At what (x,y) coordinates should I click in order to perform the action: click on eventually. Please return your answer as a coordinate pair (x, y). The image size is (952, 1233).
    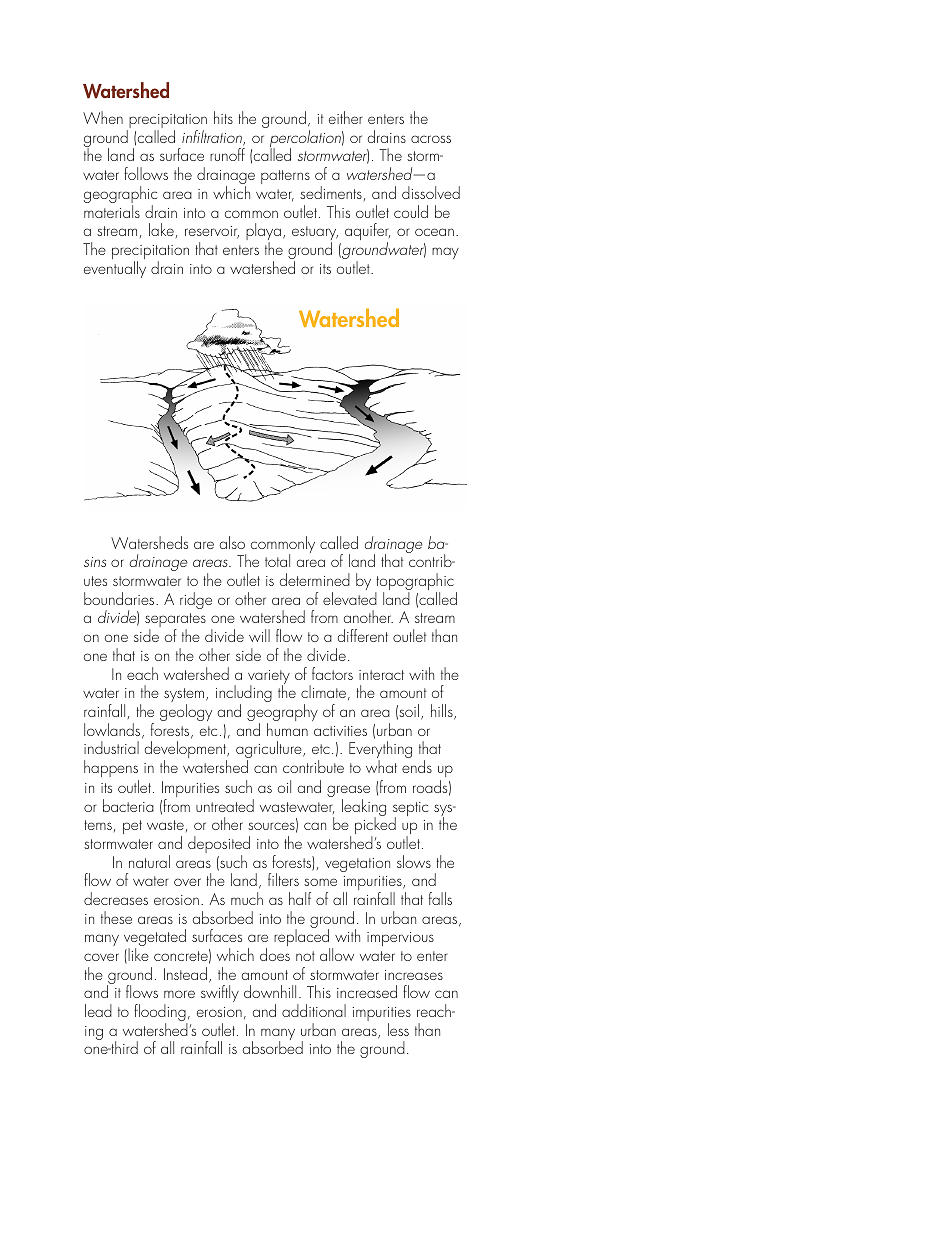
    Looking at the image, I should click on (115, 269).
